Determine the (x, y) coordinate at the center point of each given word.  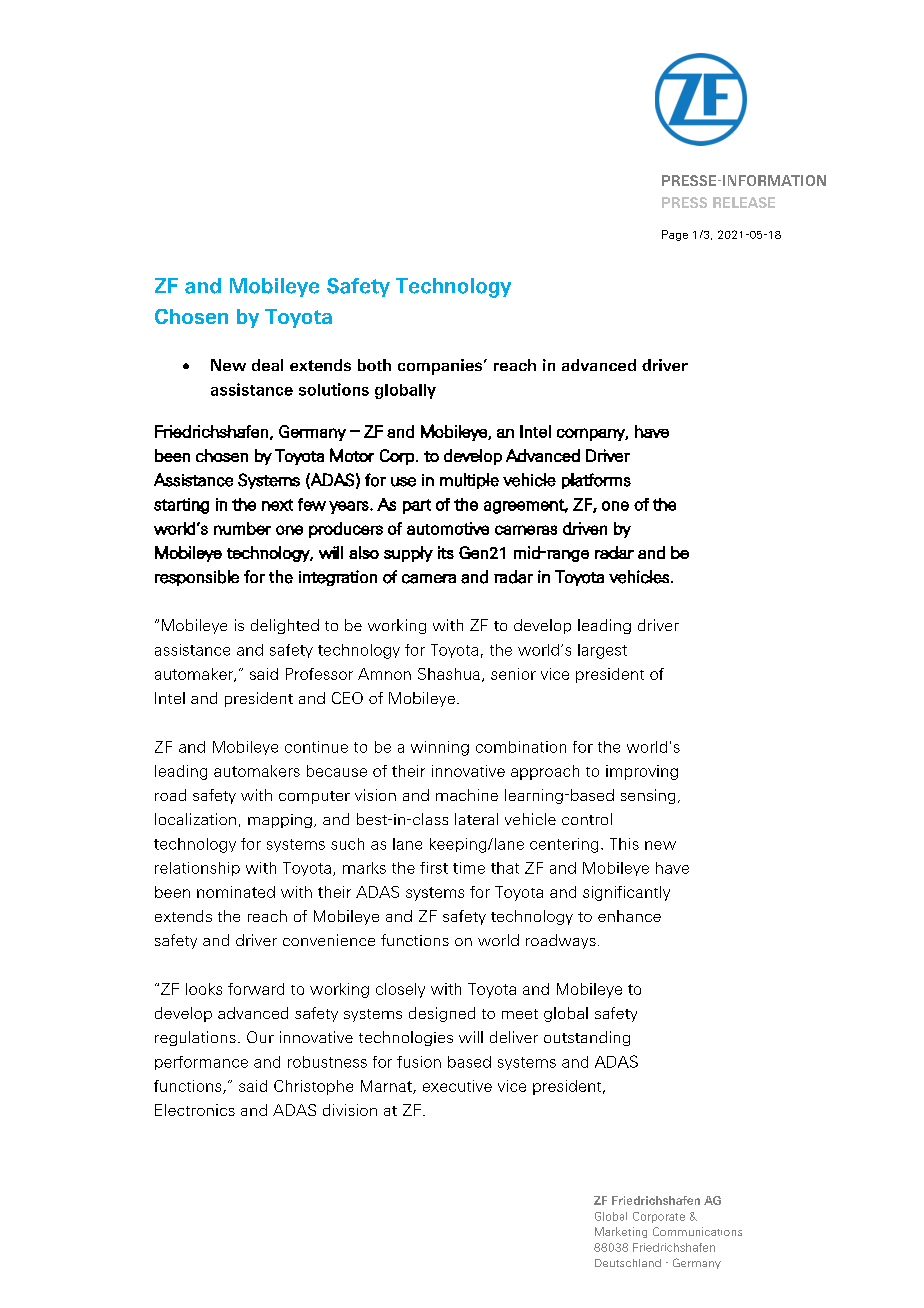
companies (441, 367)
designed (442, 1014)
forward (256, 989)
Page (675, 235)
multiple (469, 481)
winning (440, 748)
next (277, 505)
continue (316, 747)
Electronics (195, 1110)
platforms (596, 481)
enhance (629, 916)
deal (267, 365)
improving (642, 772)
